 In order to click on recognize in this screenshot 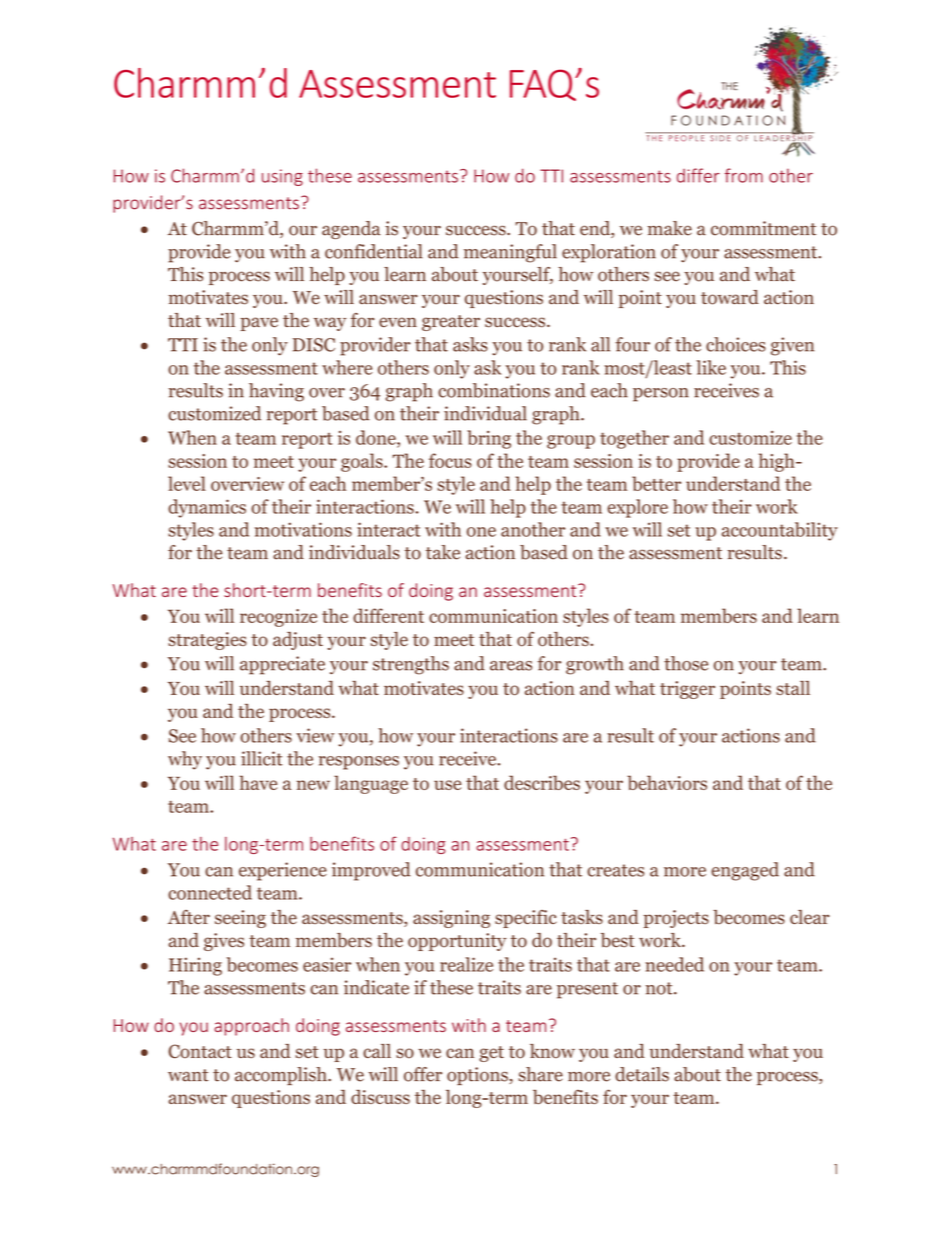, I will do `click(278, 618)`.
